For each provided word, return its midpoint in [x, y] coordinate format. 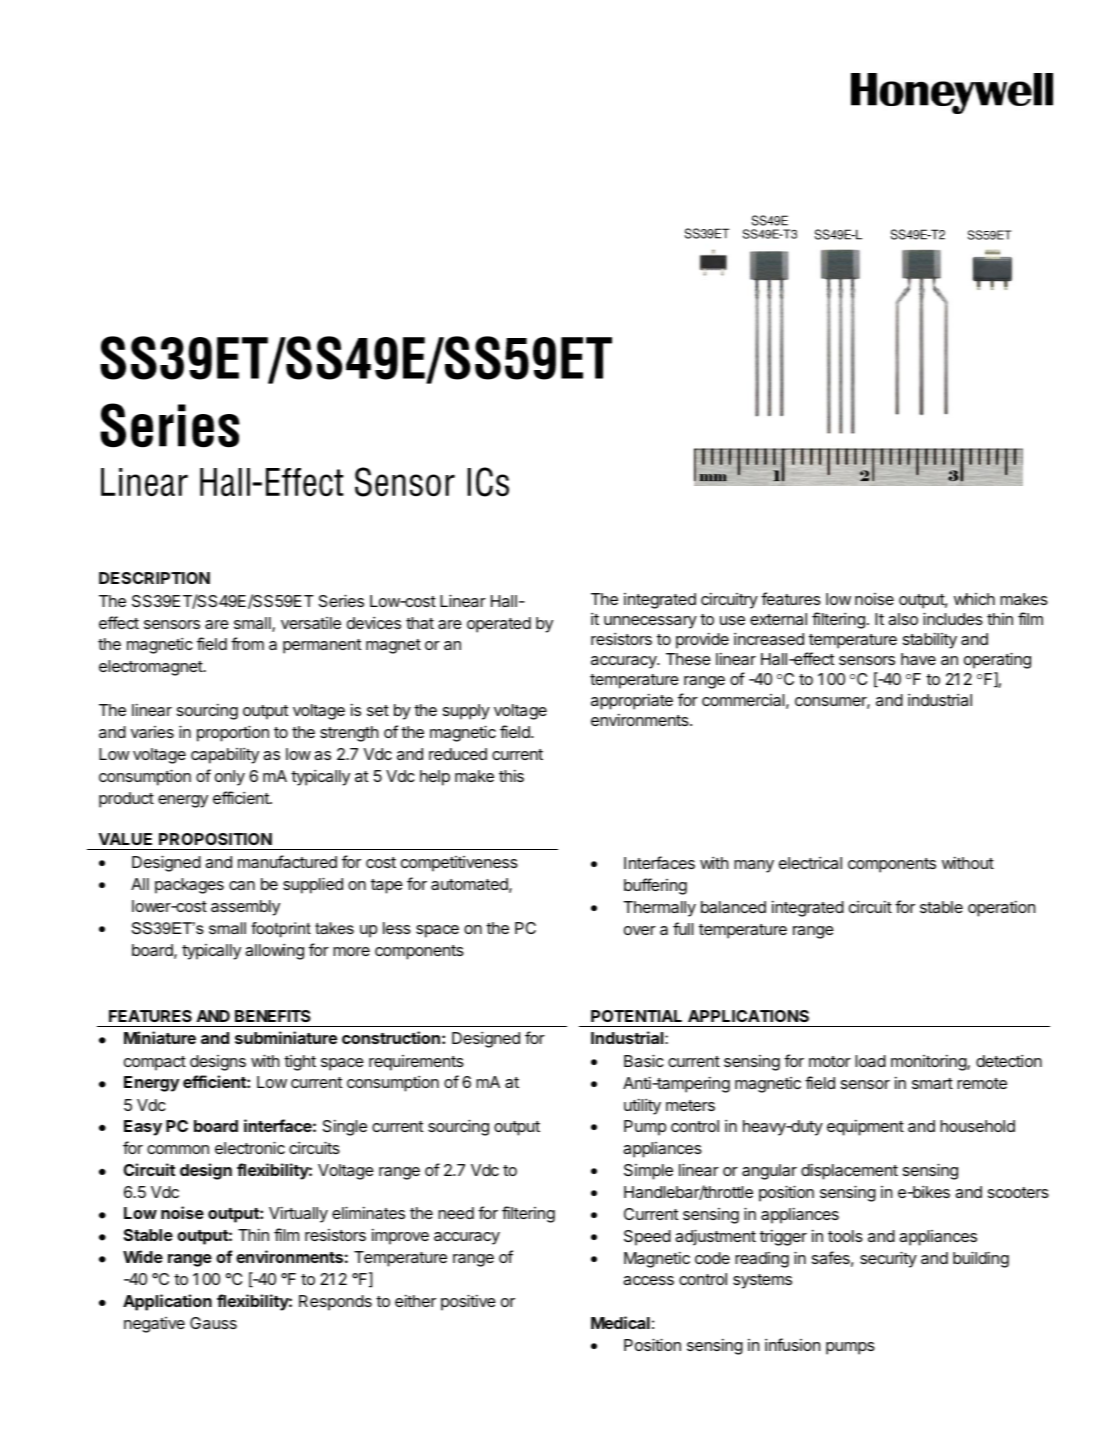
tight [300, 1063]
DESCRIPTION [154, 578]
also [903, 619]
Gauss [213, 1323]
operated [499, 625]
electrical [810, 862]
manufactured [287, 861]
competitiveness [459, 864]
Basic [644, 1060]
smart [932, 1083]
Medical [620, 1322]
